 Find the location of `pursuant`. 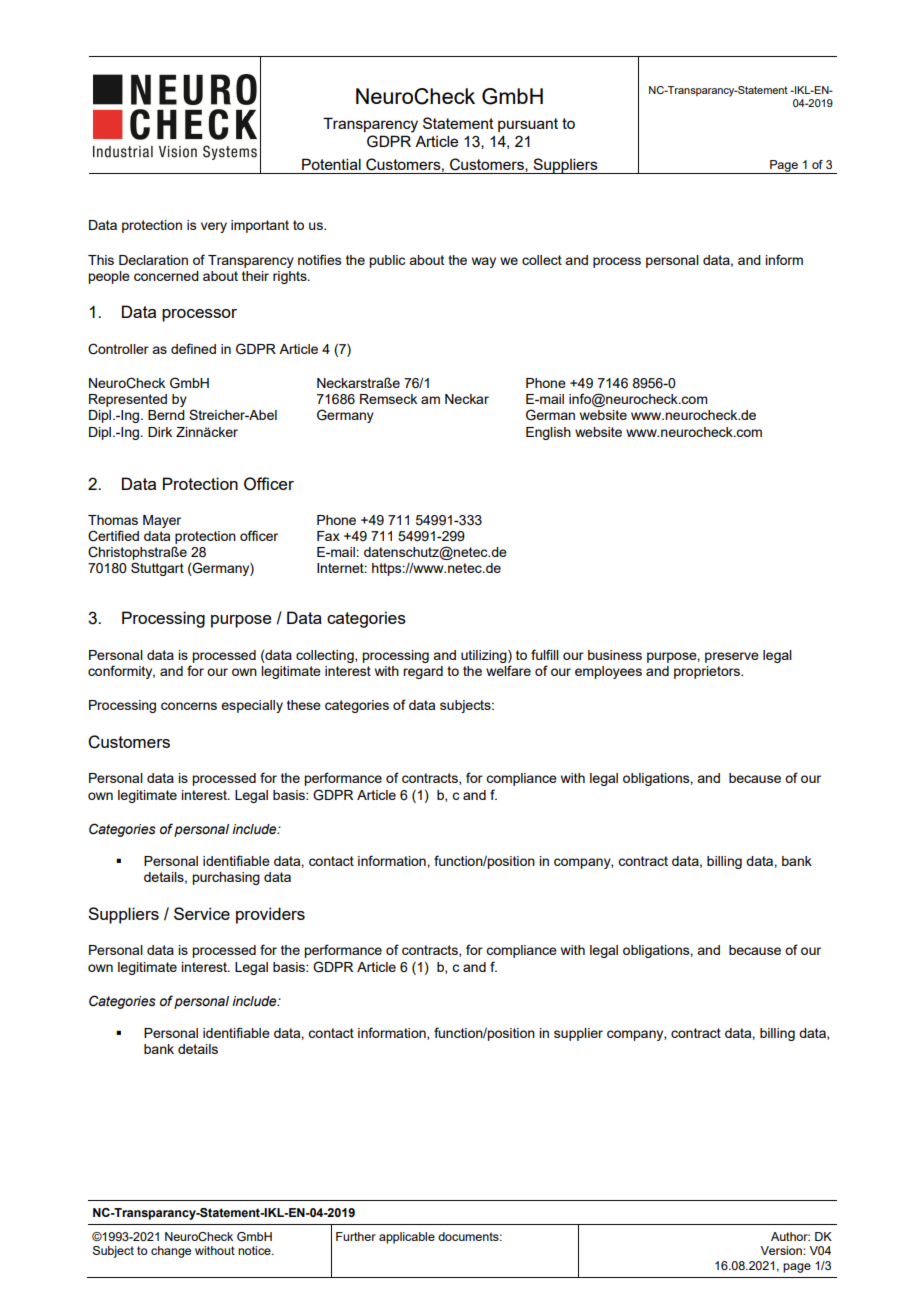

pursuant is located at coordinates (528, 125).
